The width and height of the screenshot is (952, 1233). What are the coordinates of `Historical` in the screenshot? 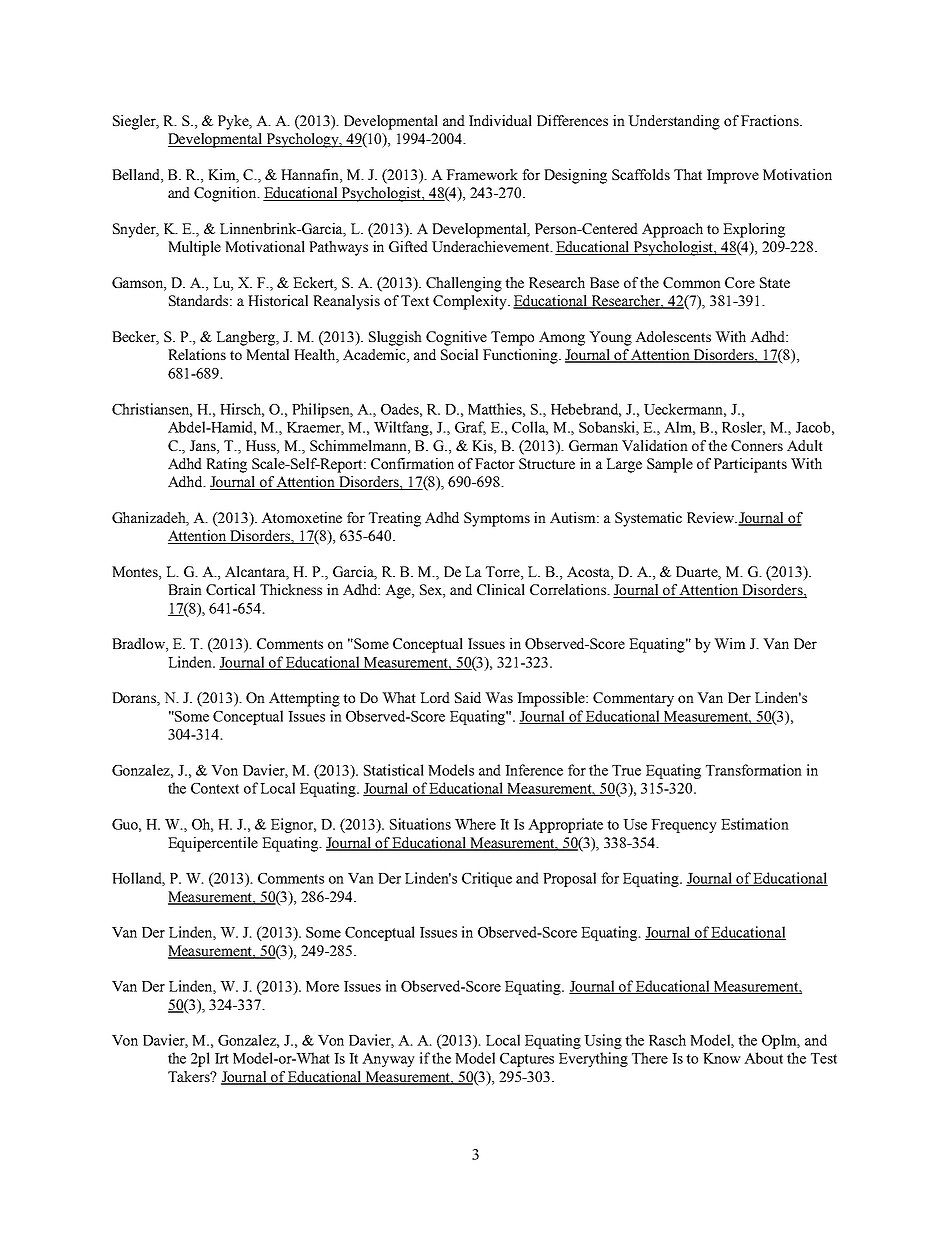 It's located at (278, 300).
